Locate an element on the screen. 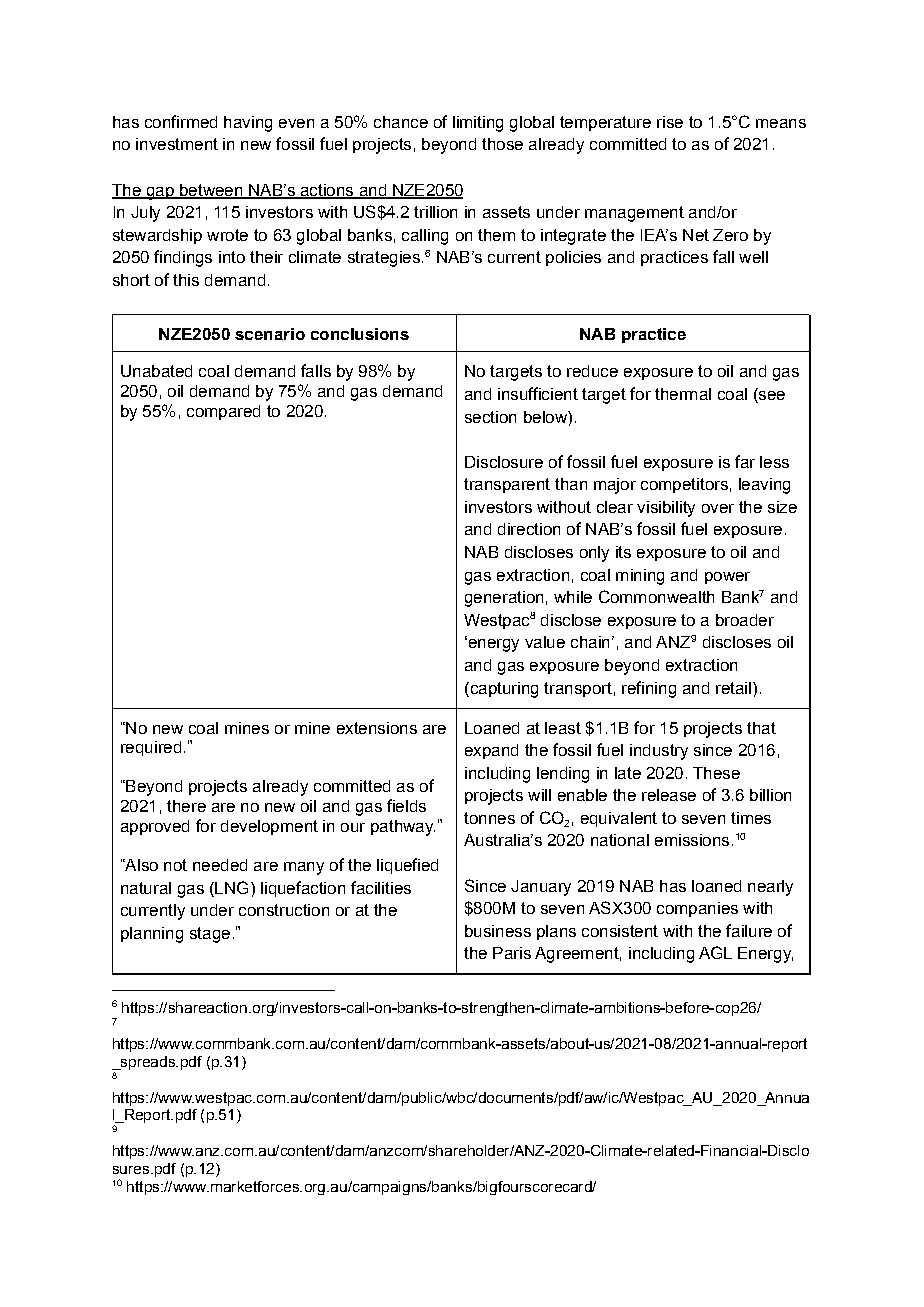 The height and width of the screenshot is (1307, 924). stage is located at coordinates (210, 935).
